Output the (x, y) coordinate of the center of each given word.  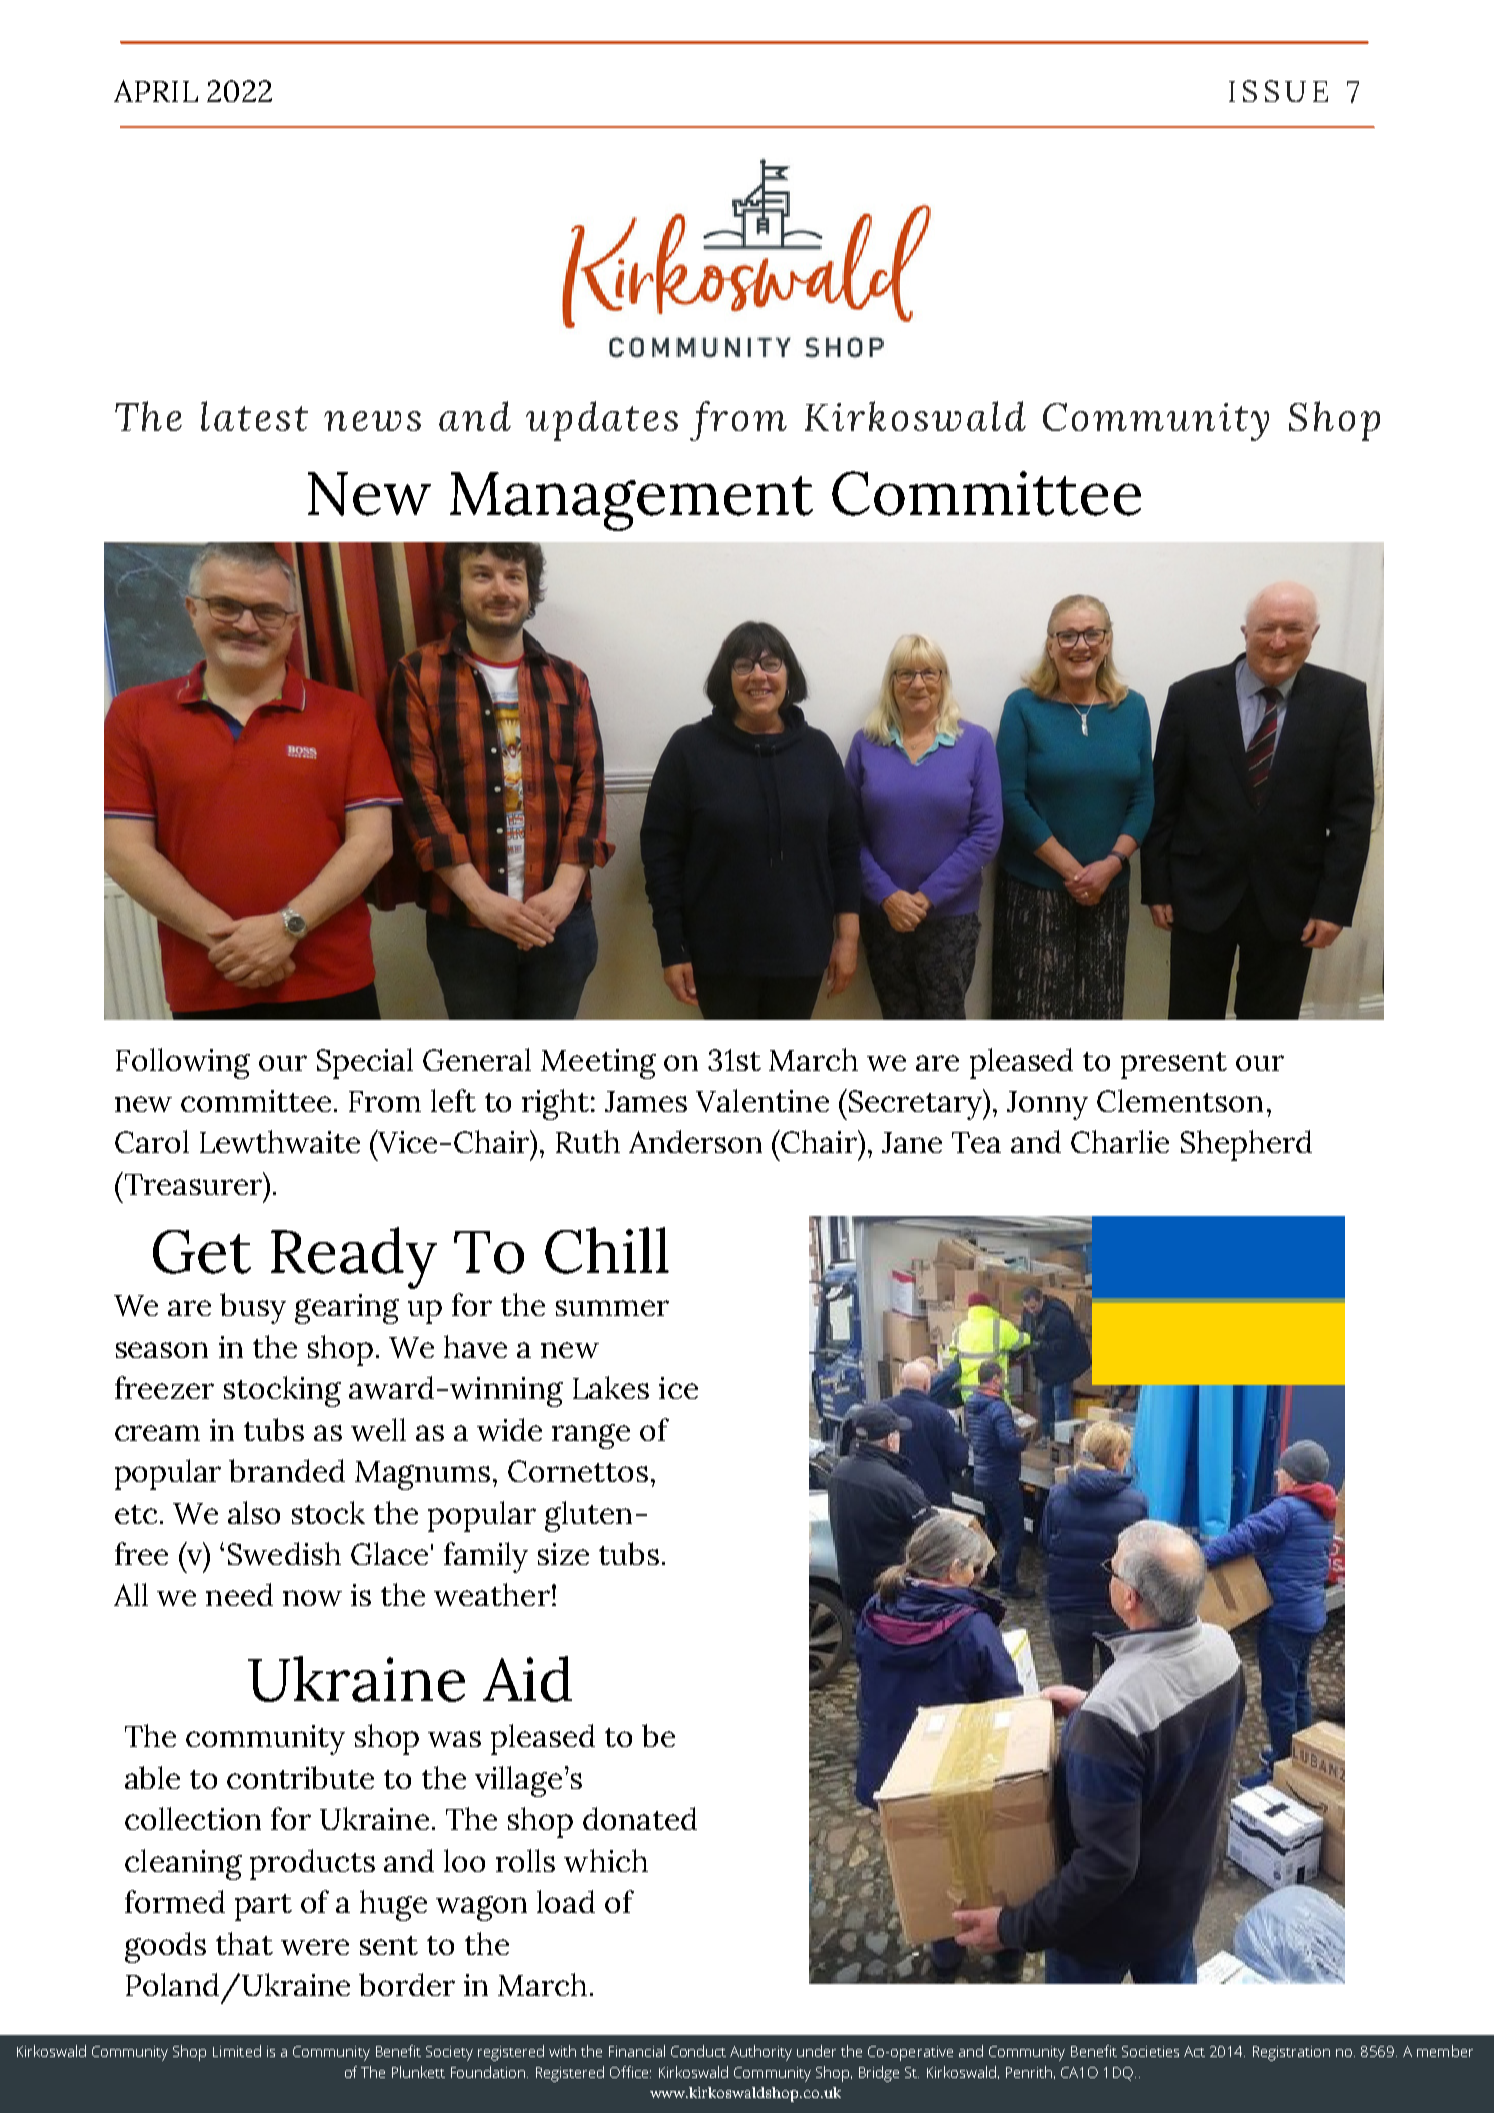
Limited (237, 2051)
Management (631, 501)
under (816, 2051)
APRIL (156, 91)
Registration (1291, 2053)
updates (602, 421)
